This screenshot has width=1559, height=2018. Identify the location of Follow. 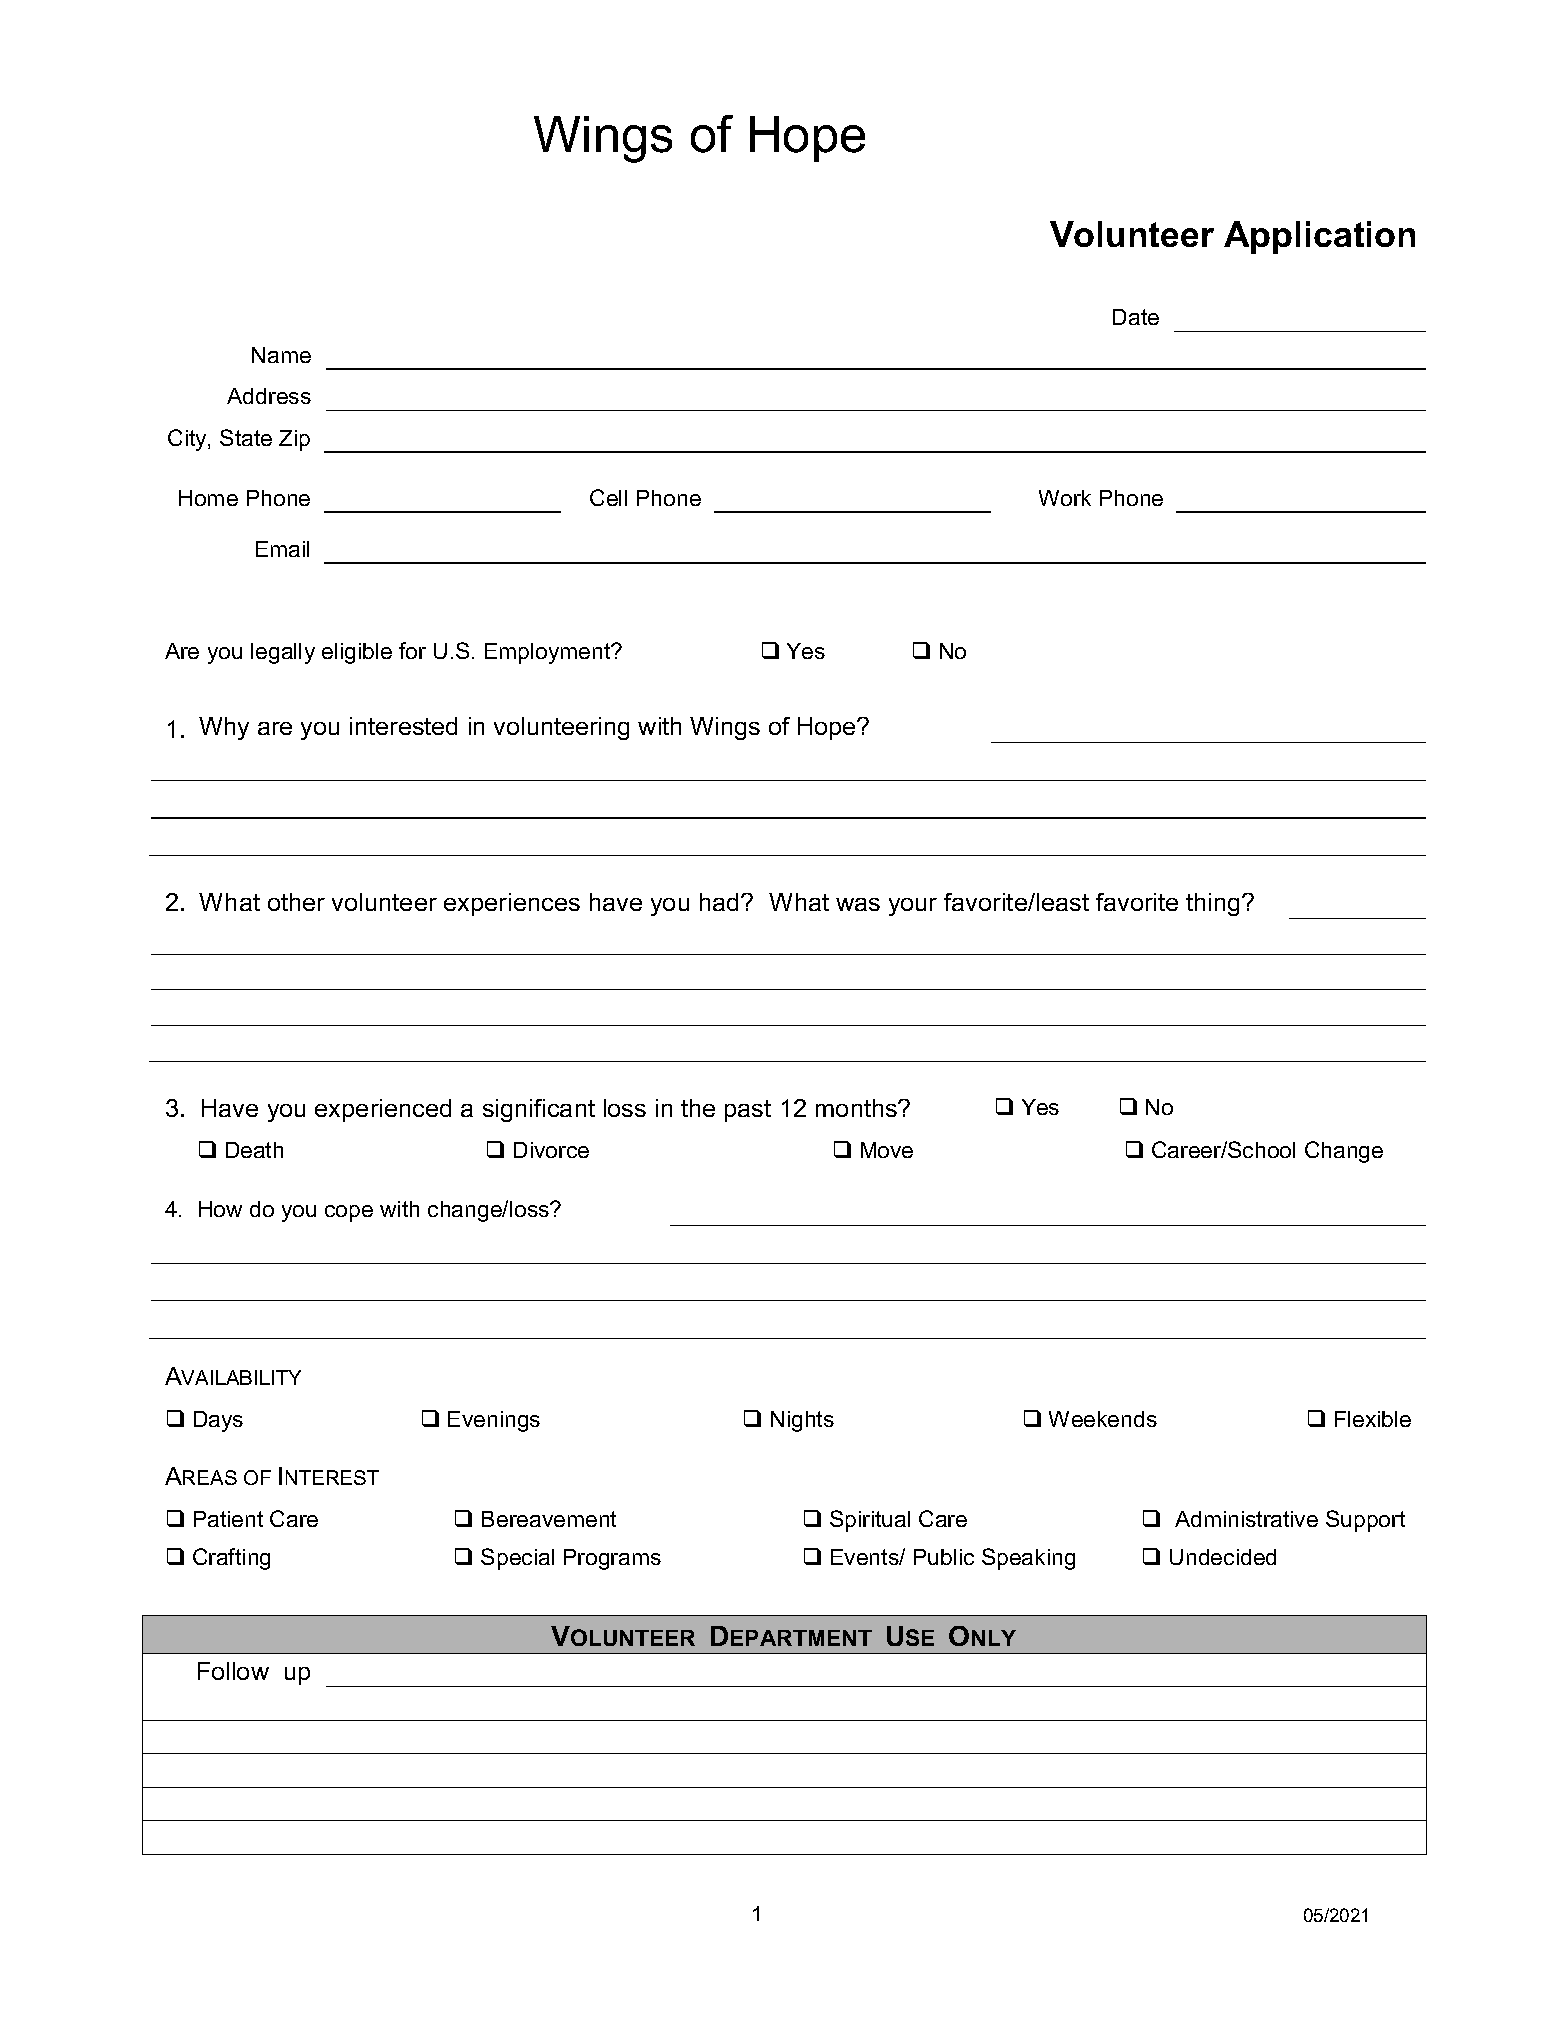
(233, 1671).
